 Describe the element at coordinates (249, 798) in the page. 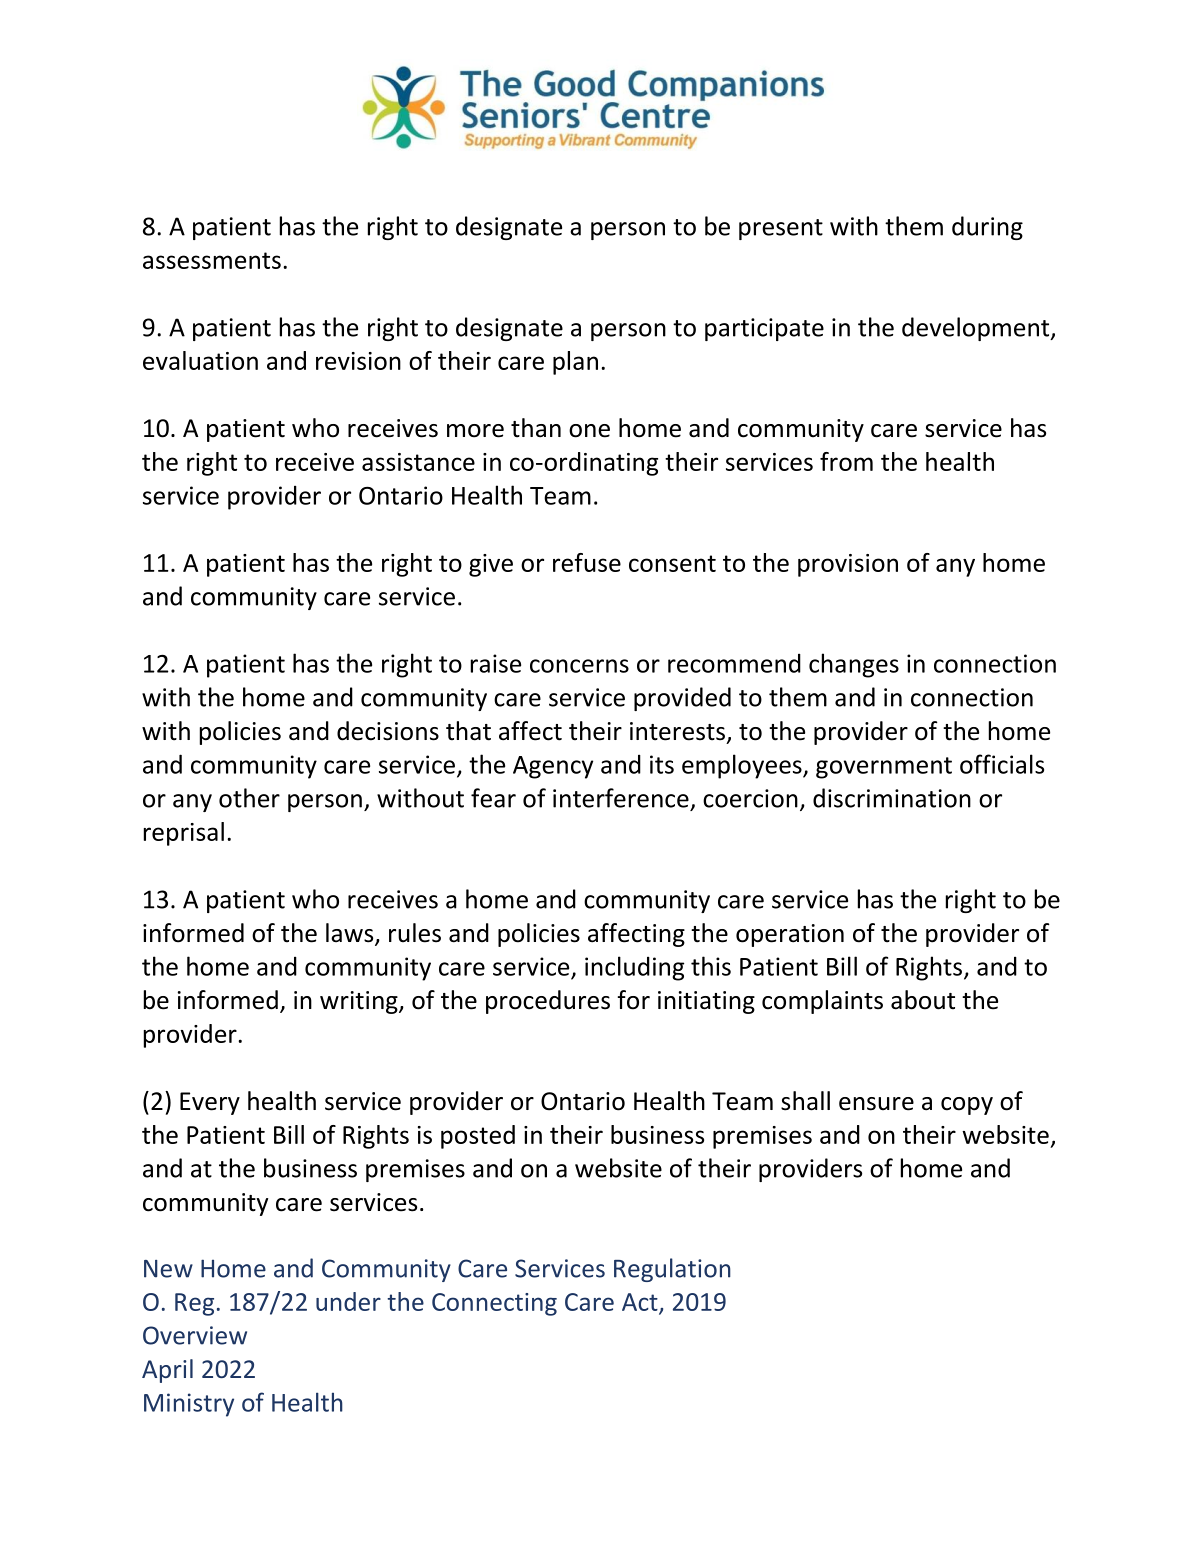

I see `other` at that location.
